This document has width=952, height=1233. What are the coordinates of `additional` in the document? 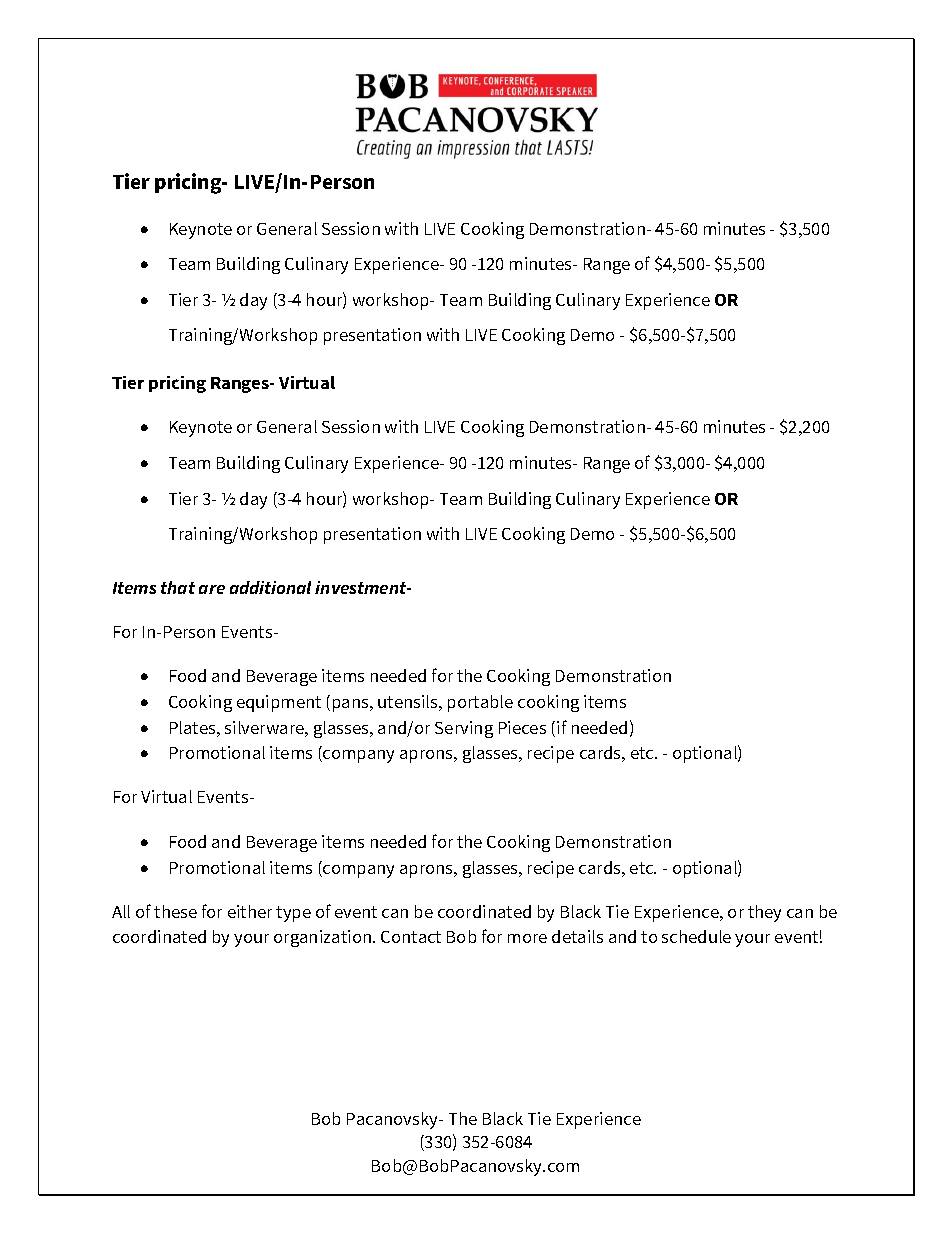 It's located at (270, 587).
